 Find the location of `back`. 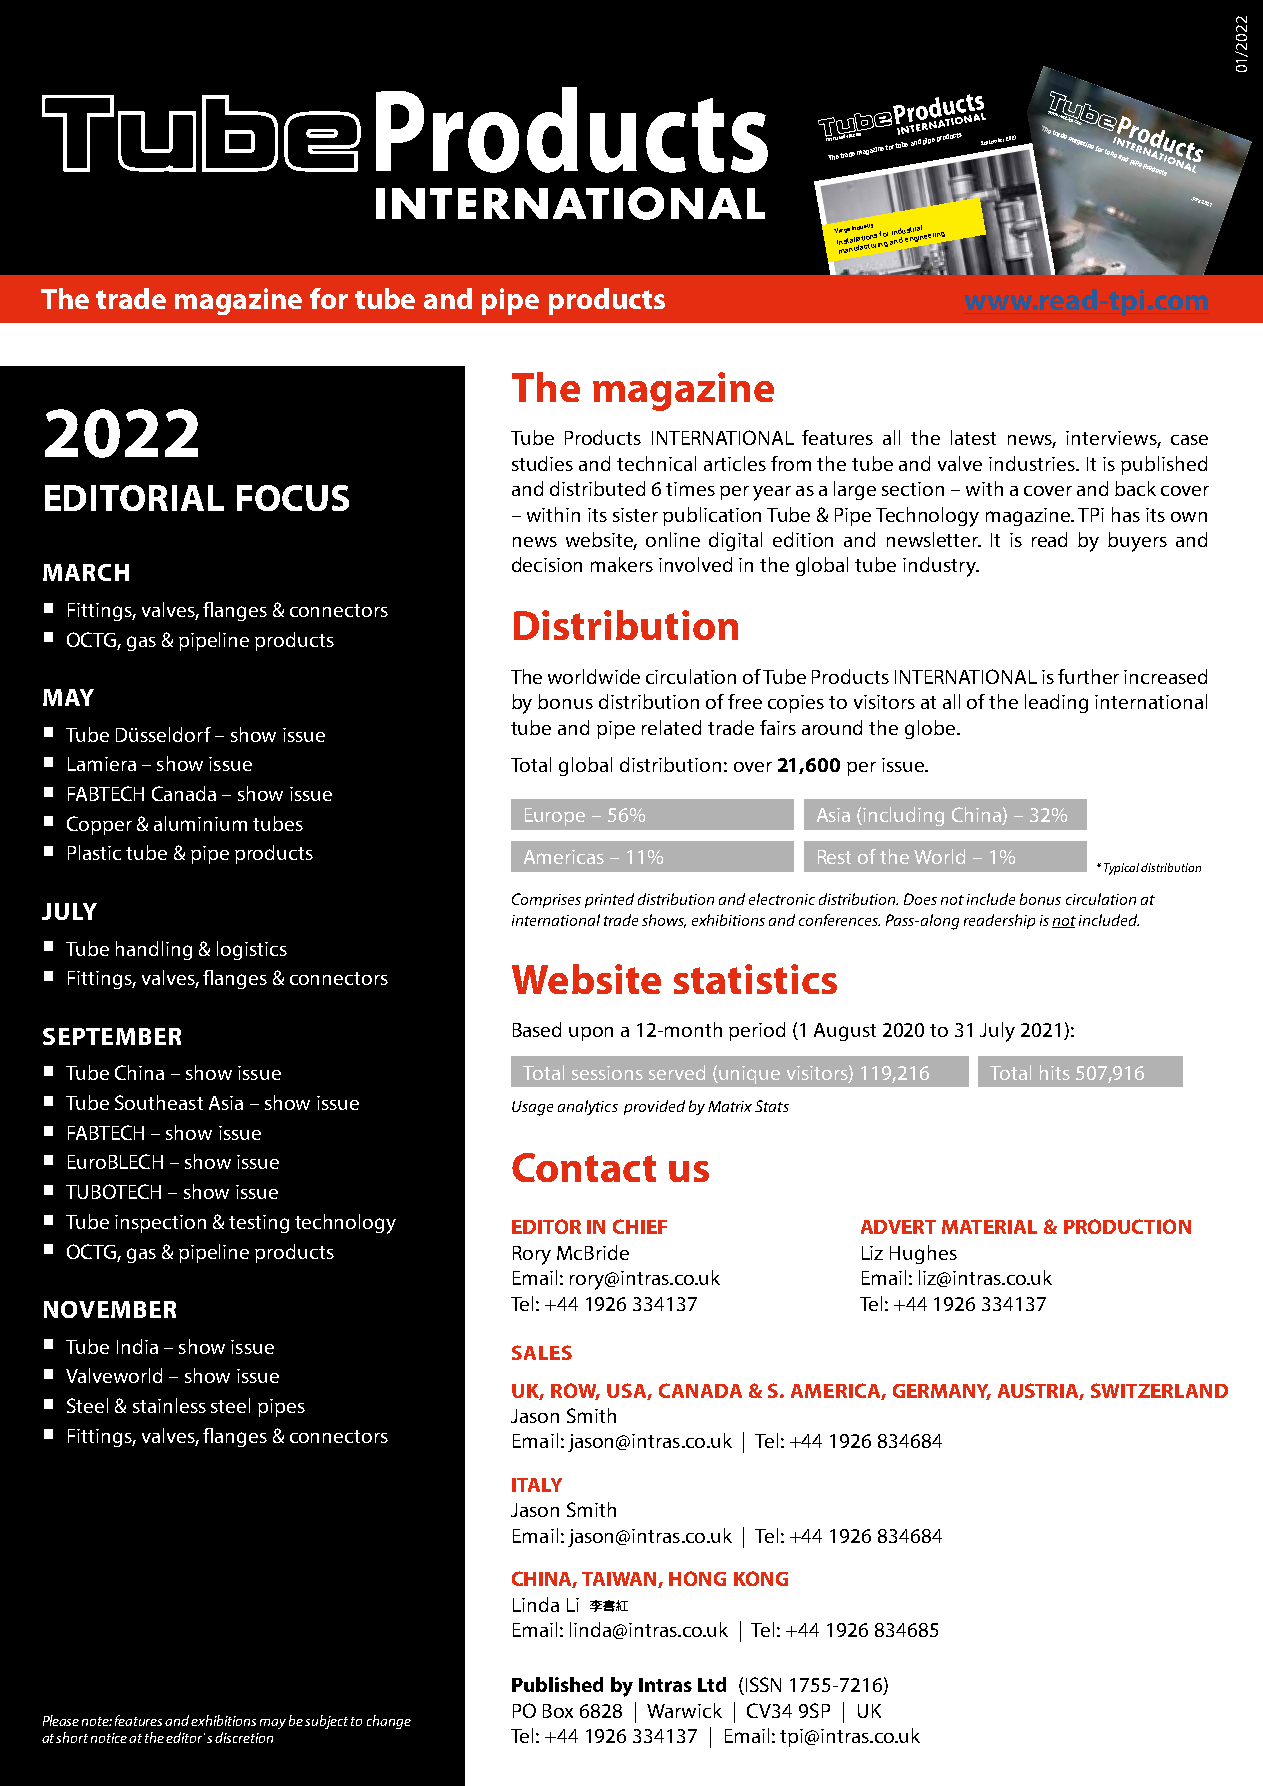

back is located at coordinates (1135, 488).
